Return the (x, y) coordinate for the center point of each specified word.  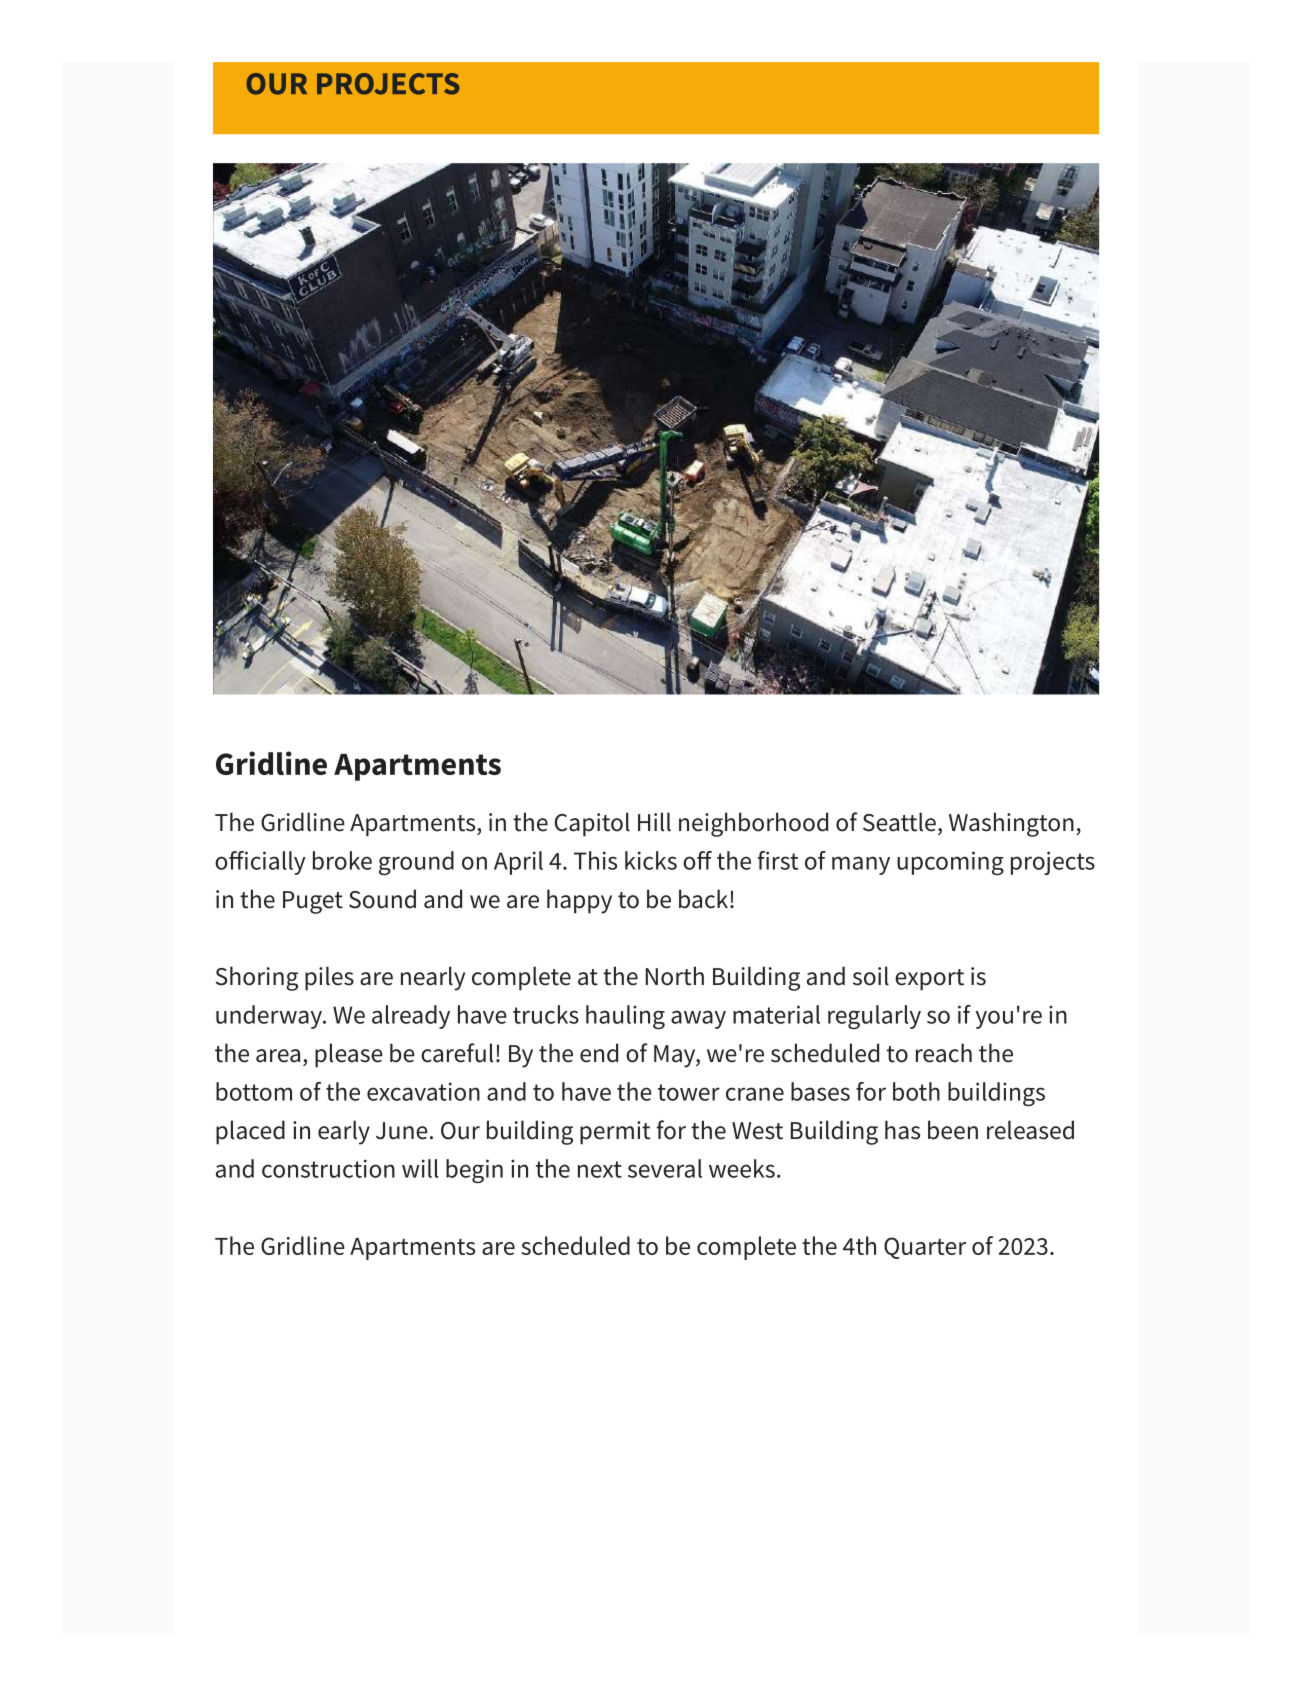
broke (342, 860)
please (349, 1055)
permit (615, 1133)
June (402, 1131)
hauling (625, 1017)
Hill (654, 822)
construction (328, 1168)
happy (579, 901)
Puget (313, 902)
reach (944, 1053)
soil (871, 976)
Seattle (899, 822)
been (953, 1130)
